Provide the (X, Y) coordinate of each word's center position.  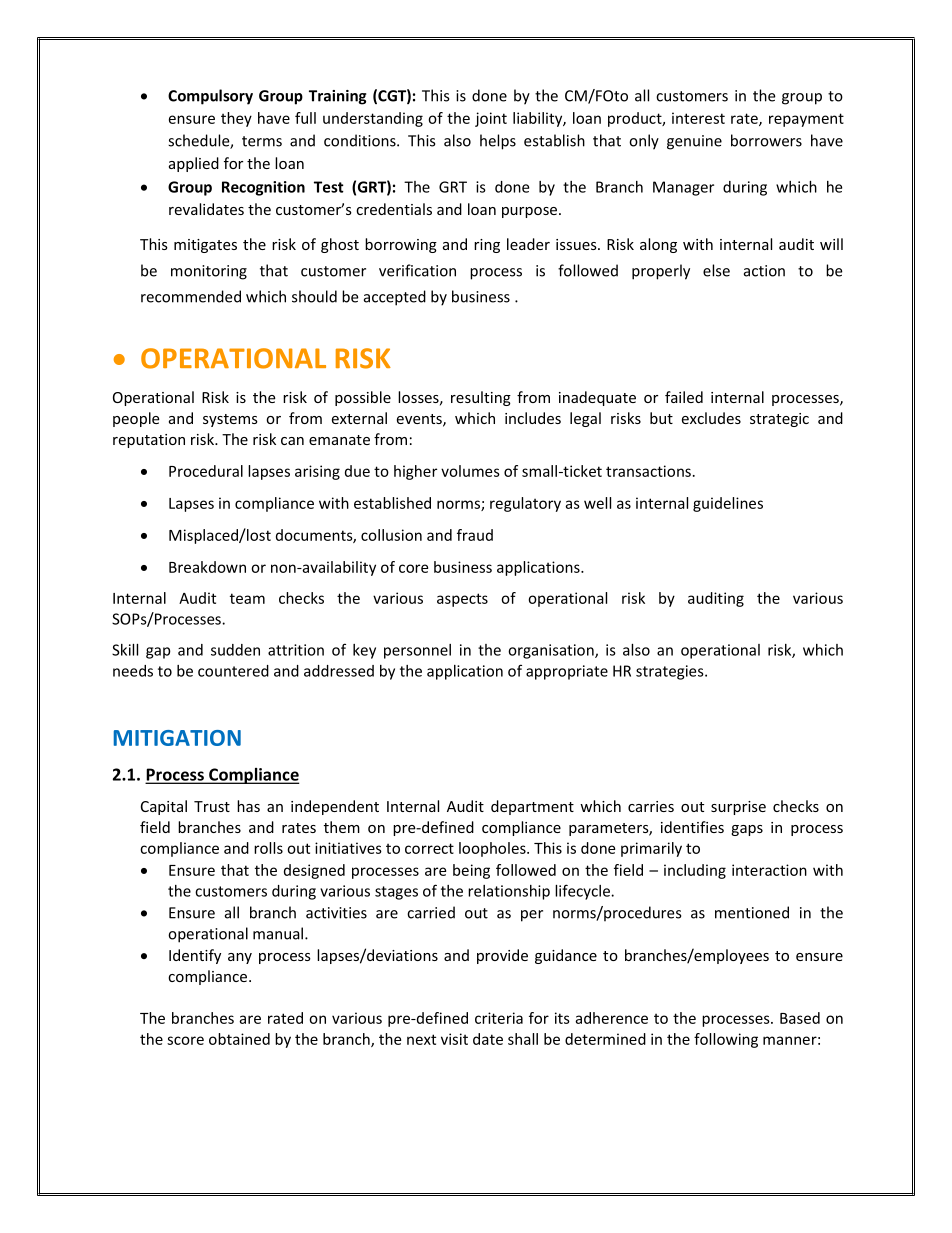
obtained (239, 1039)
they (236, 119)
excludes (711, 418)
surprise (738, 808)
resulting (481, 398)
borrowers (766, 140)
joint (491, 119)
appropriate (567, 672)
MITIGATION (177, 738)
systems (230, 420)
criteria (499, 1018)
